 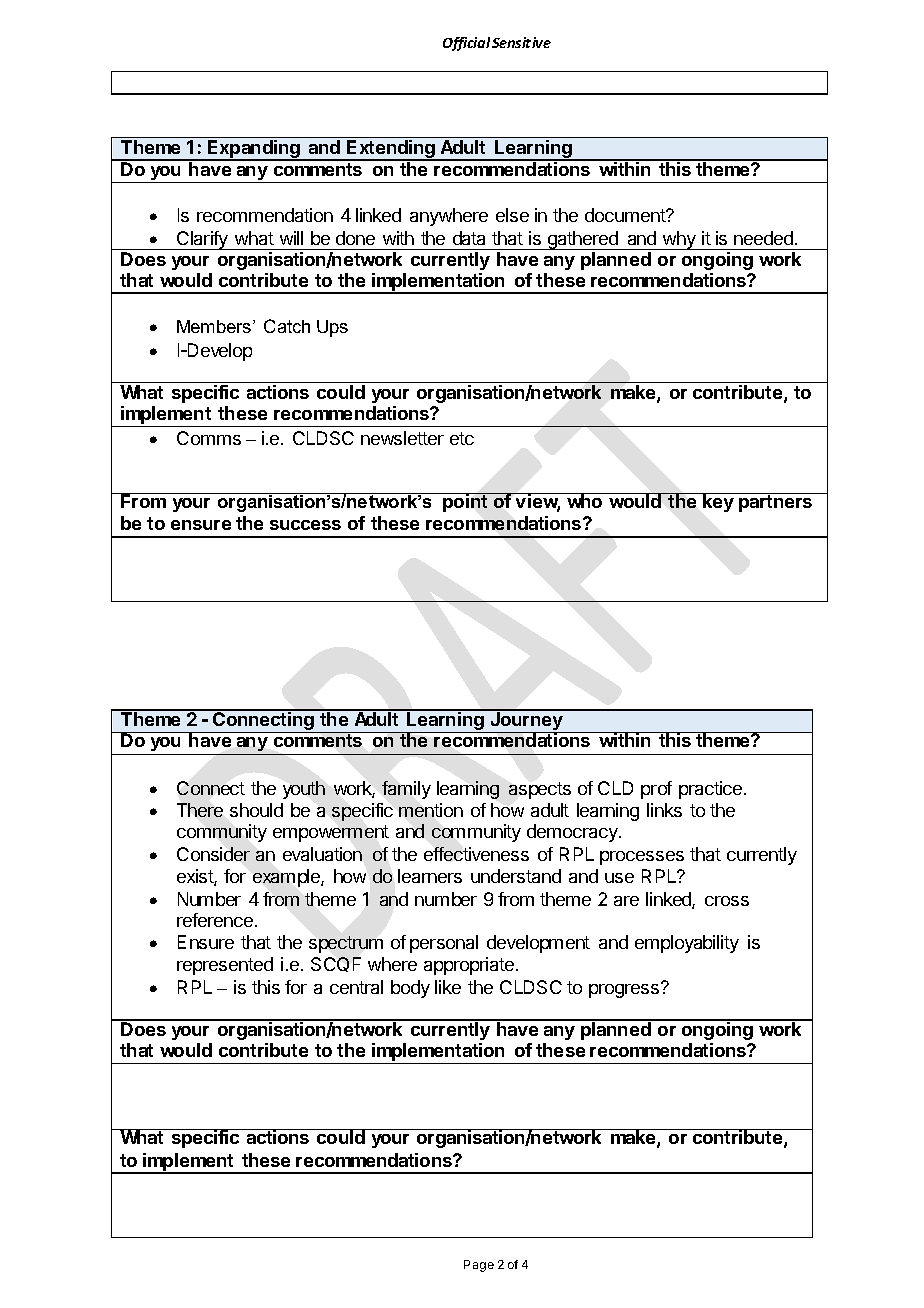 What do you see at coordinates (256, 810) in the image?
I see `should` at bounding box center [256, 810].
